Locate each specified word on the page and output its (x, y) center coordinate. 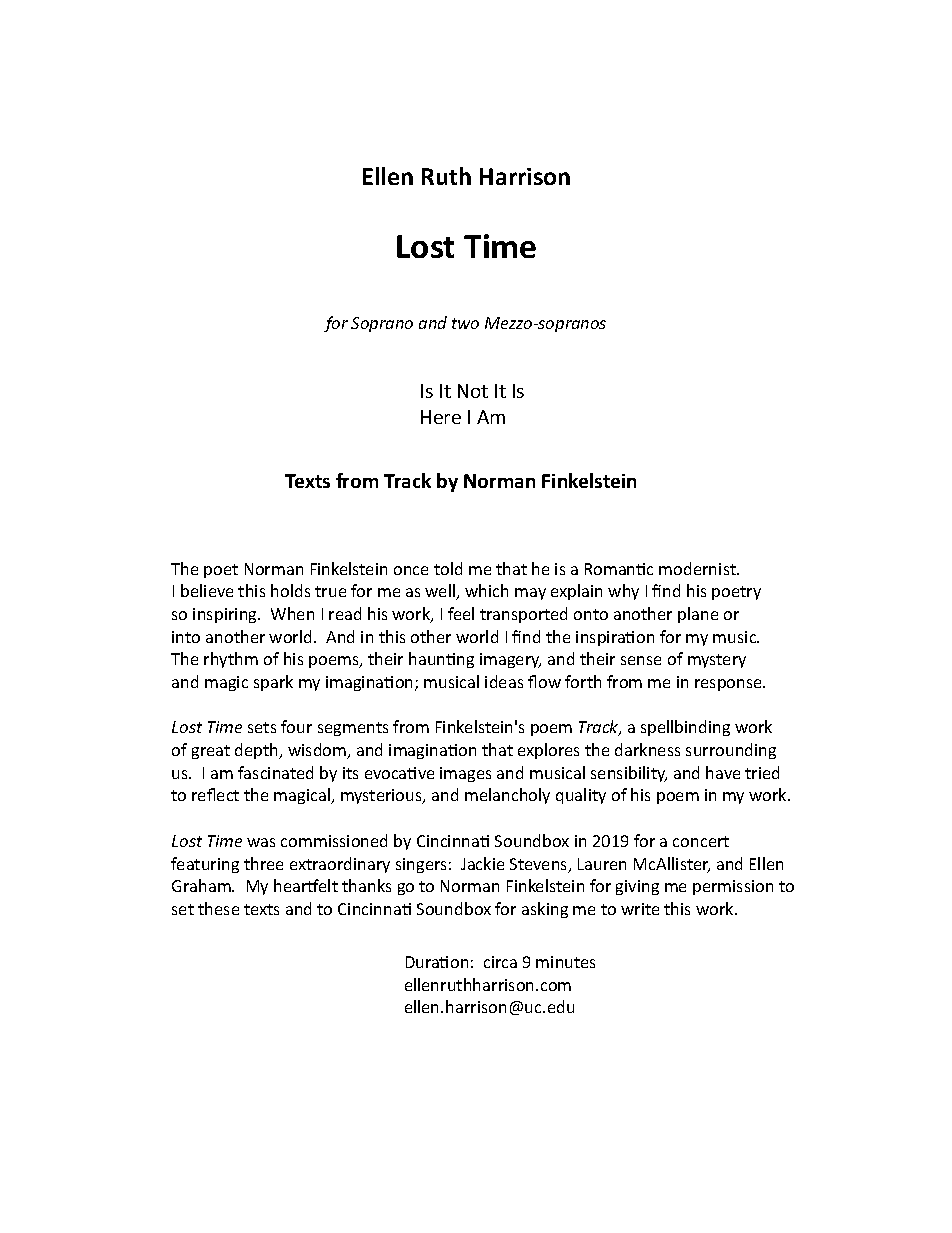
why (623, 592)
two (465, 323)
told (448, 568)
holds (290, 590)
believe (207, 590)
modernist (698, 568)
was (261, 842)
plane (698, 615)
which (486, 590)
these (218, 908)
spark (273, 683)
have (723, 772)
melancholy (507, 796)
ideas (504, 681)
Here (441, 417)
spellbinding (685, 728)
